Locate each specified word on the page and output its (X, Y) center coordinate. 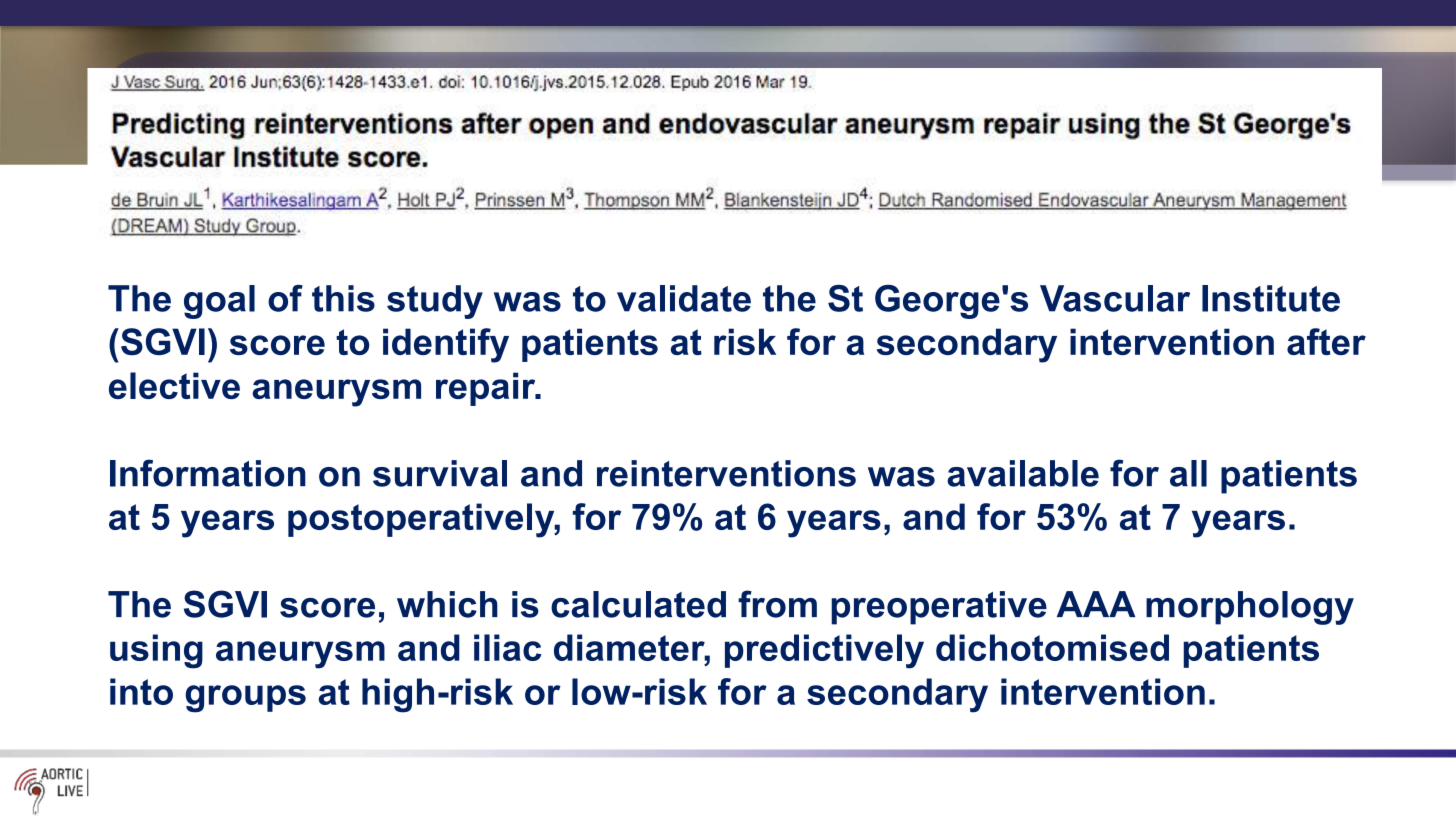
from (777, 604)
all (1188, 473)
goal (219, 302)
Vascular (1115, 298)
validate (684, 298)
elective (174, 385)
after (1326, 341)
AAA (1096, 604)
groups (245, 699)
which (447, 604)
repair (487, 389)
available (1023, 473)
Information (208, 473)
